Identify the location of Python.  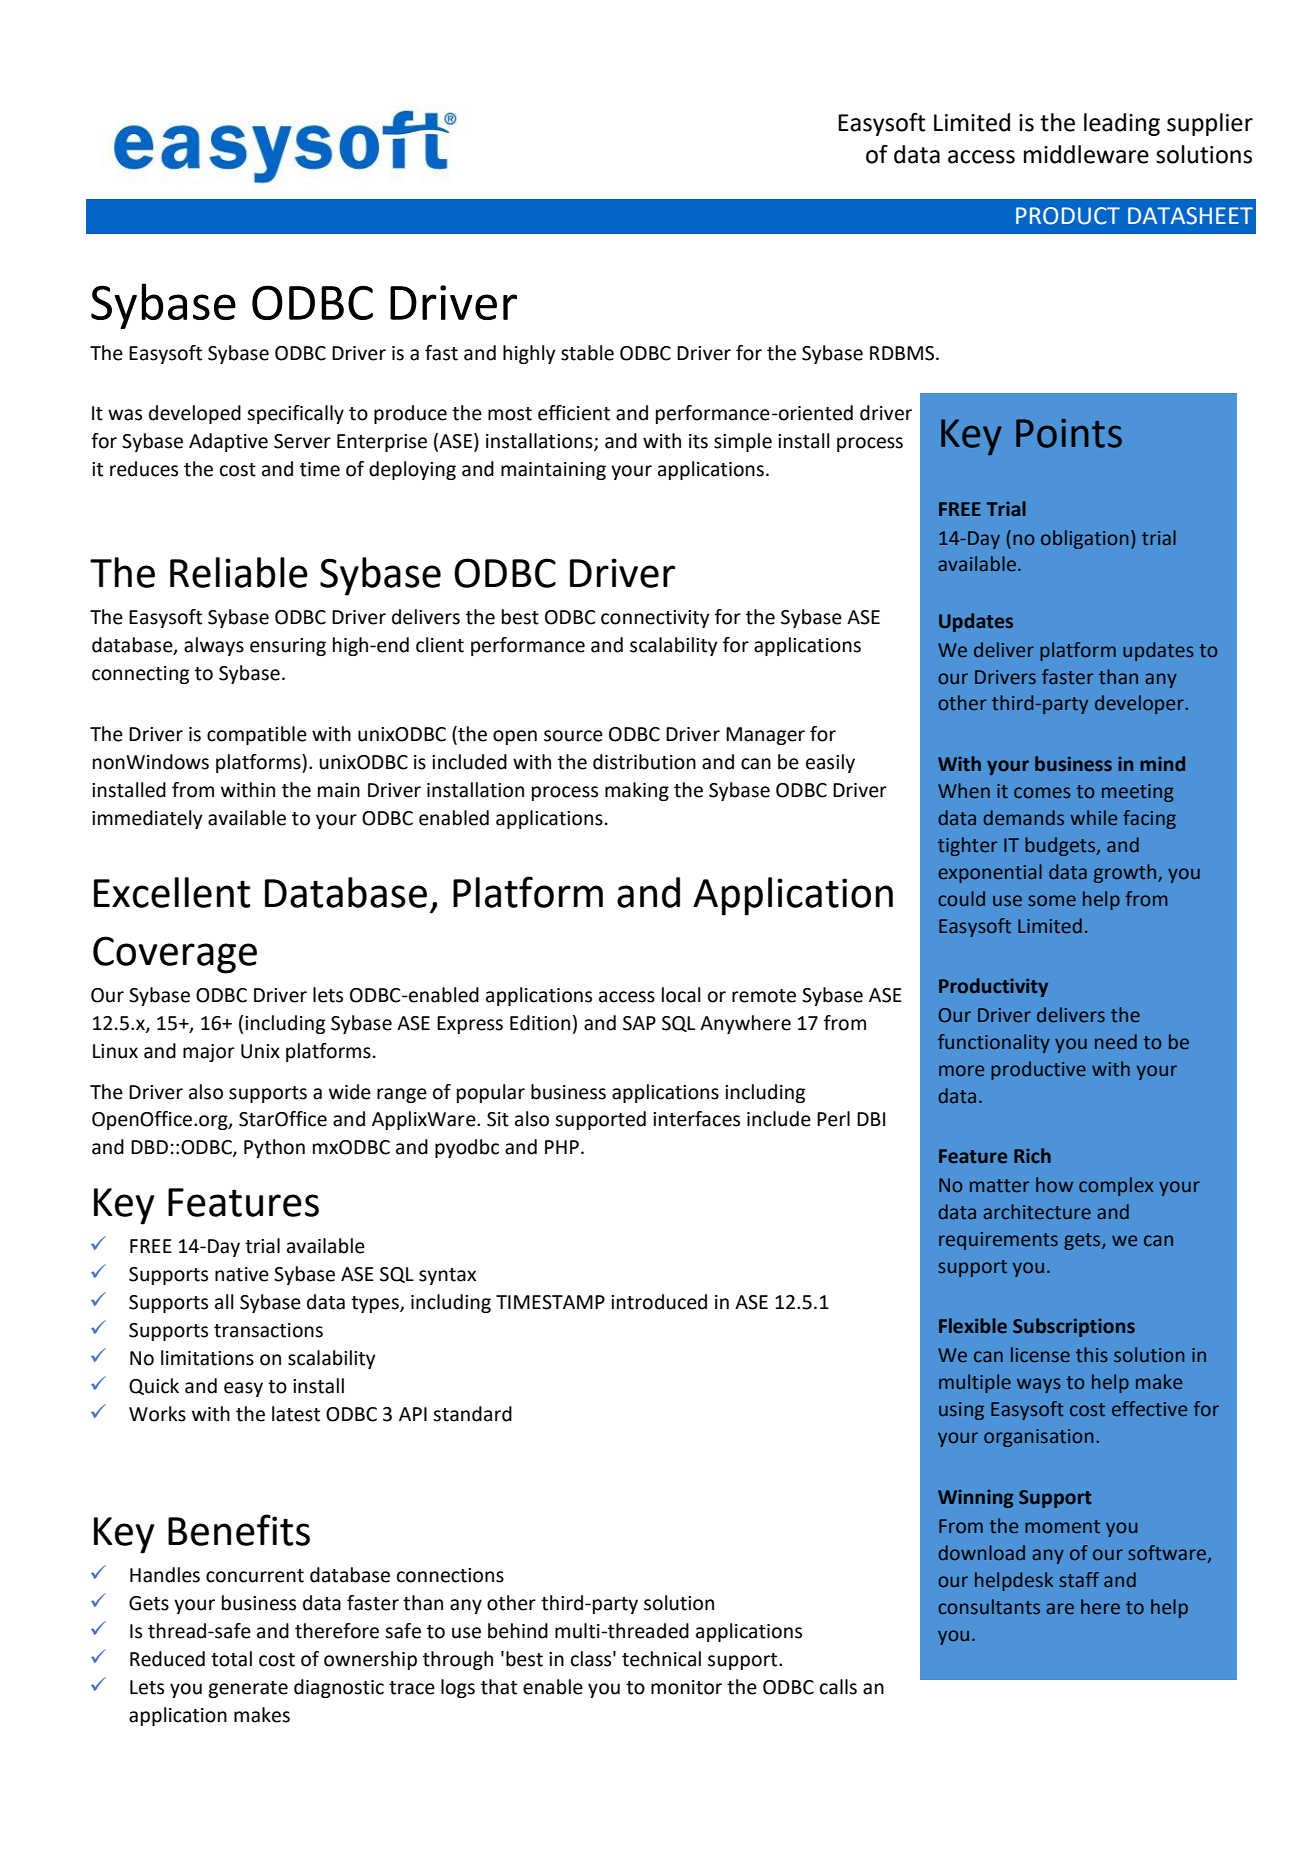
(274, 1148).
